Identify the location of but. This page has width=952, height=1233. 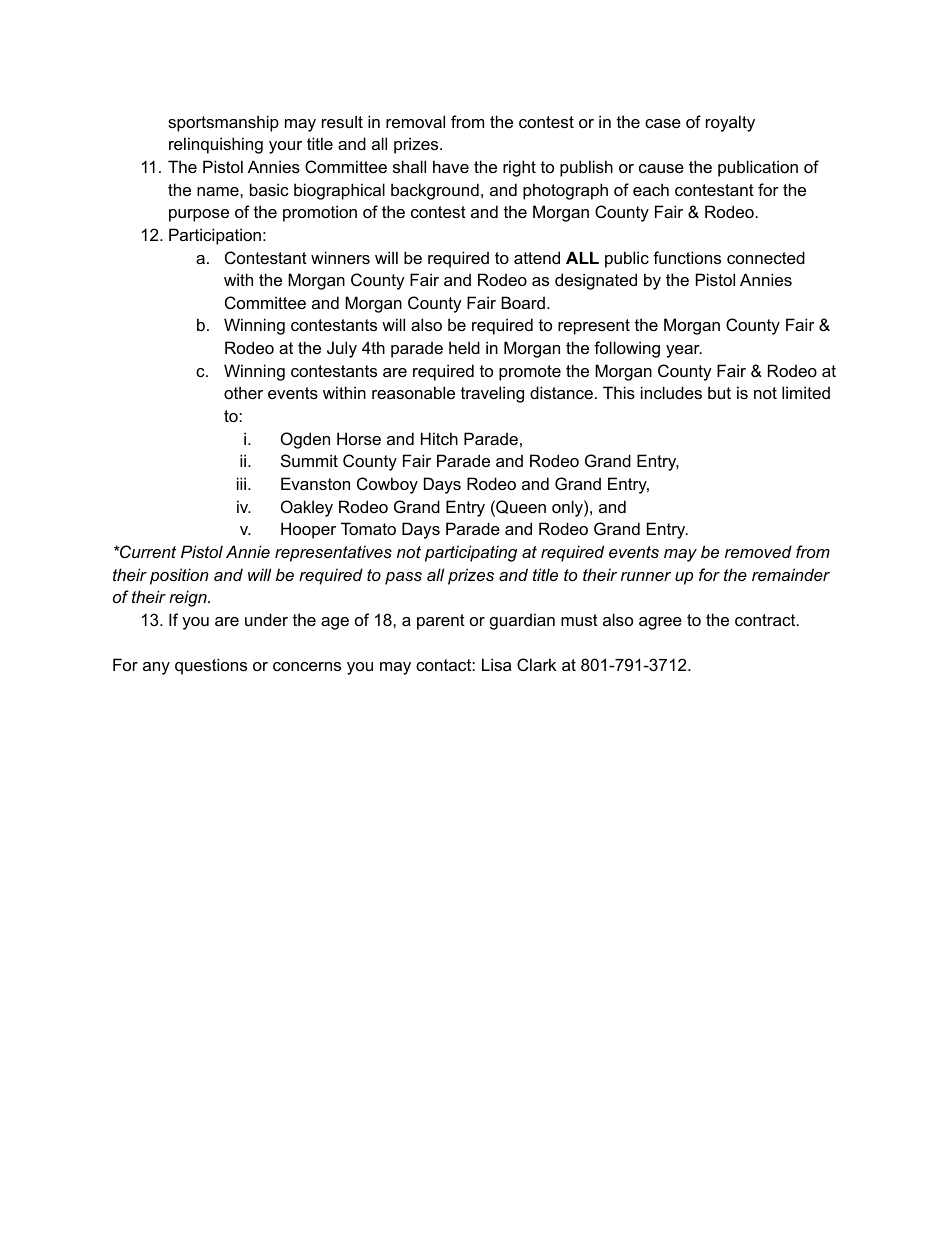
(719, 392).
